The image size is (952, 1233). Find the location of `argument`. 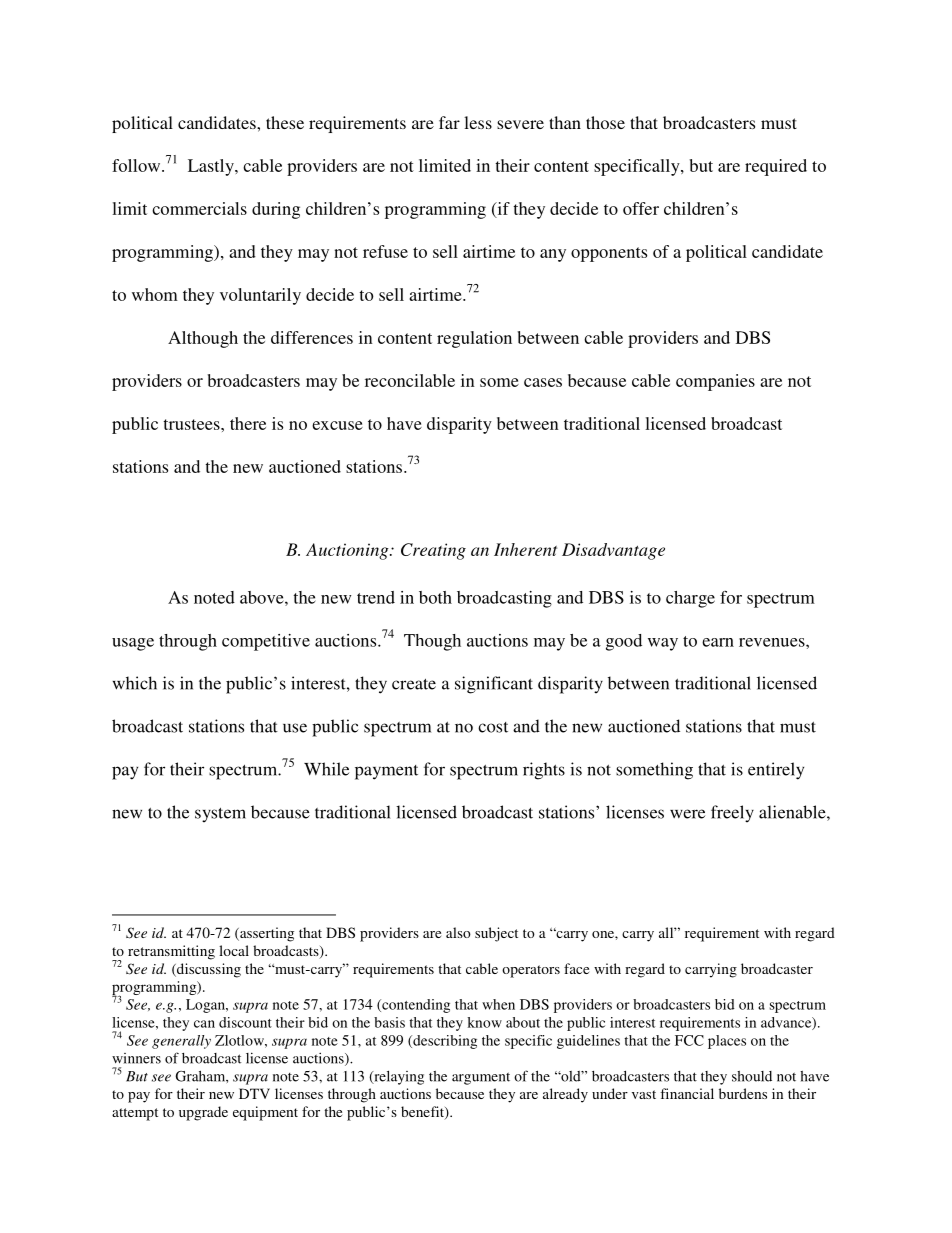

argument is located at coordinates (481, 1078).
